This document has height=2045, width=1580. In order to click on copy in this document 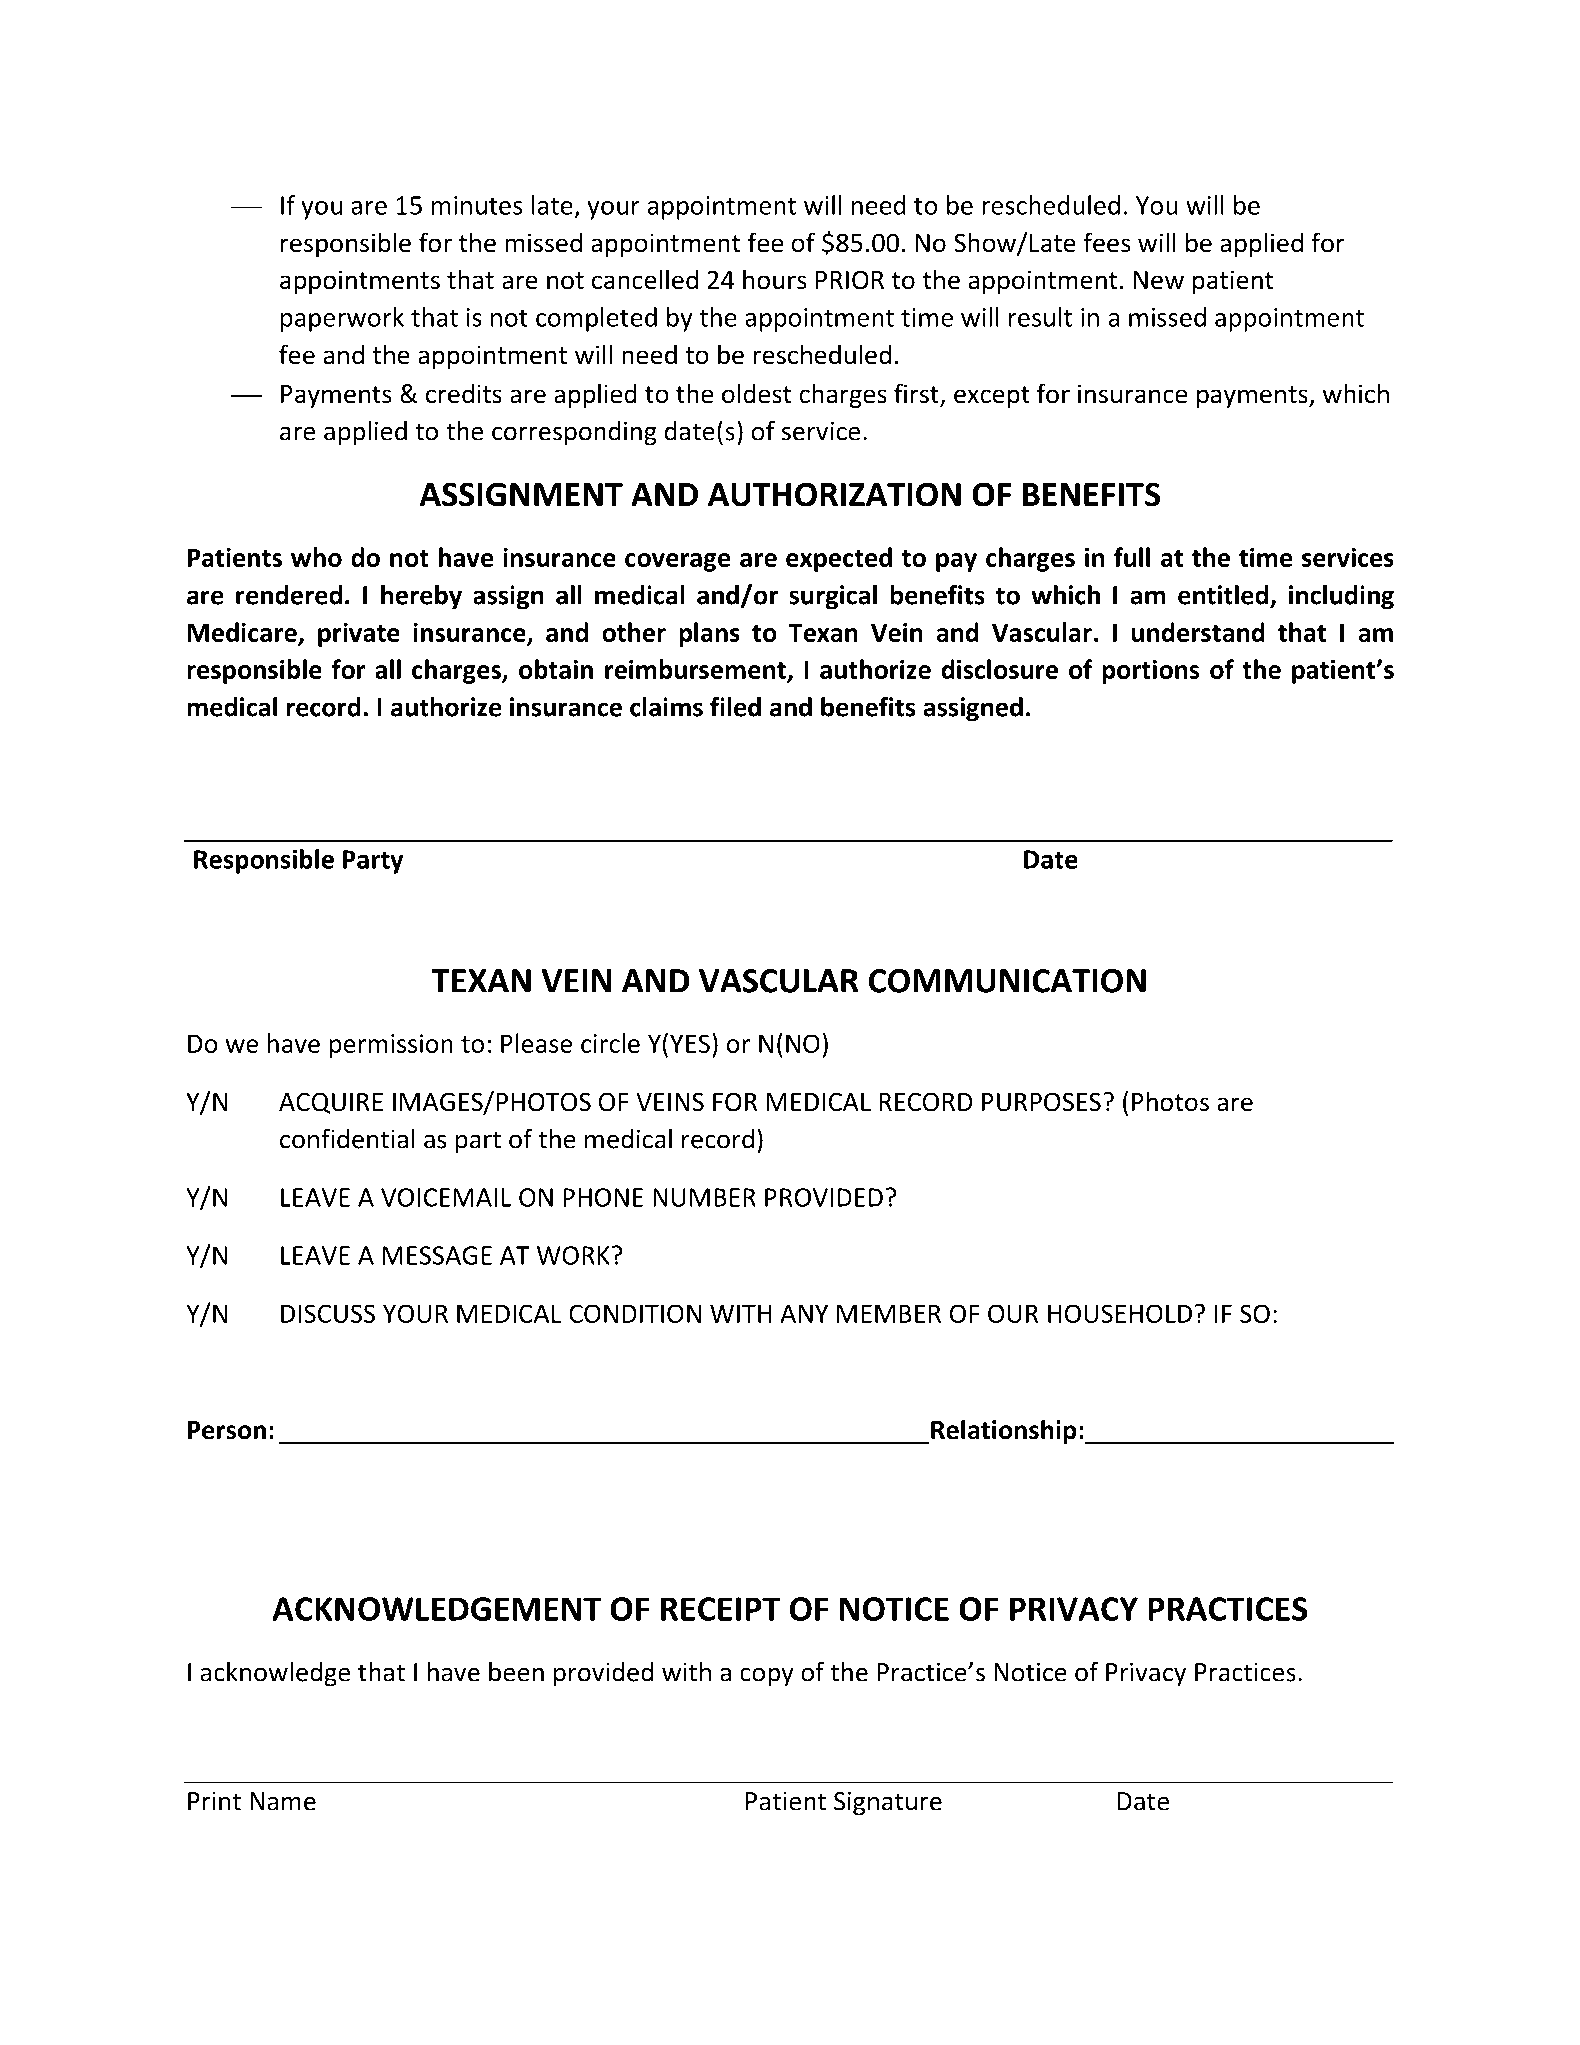, I will do `click(767, 1677)`.
